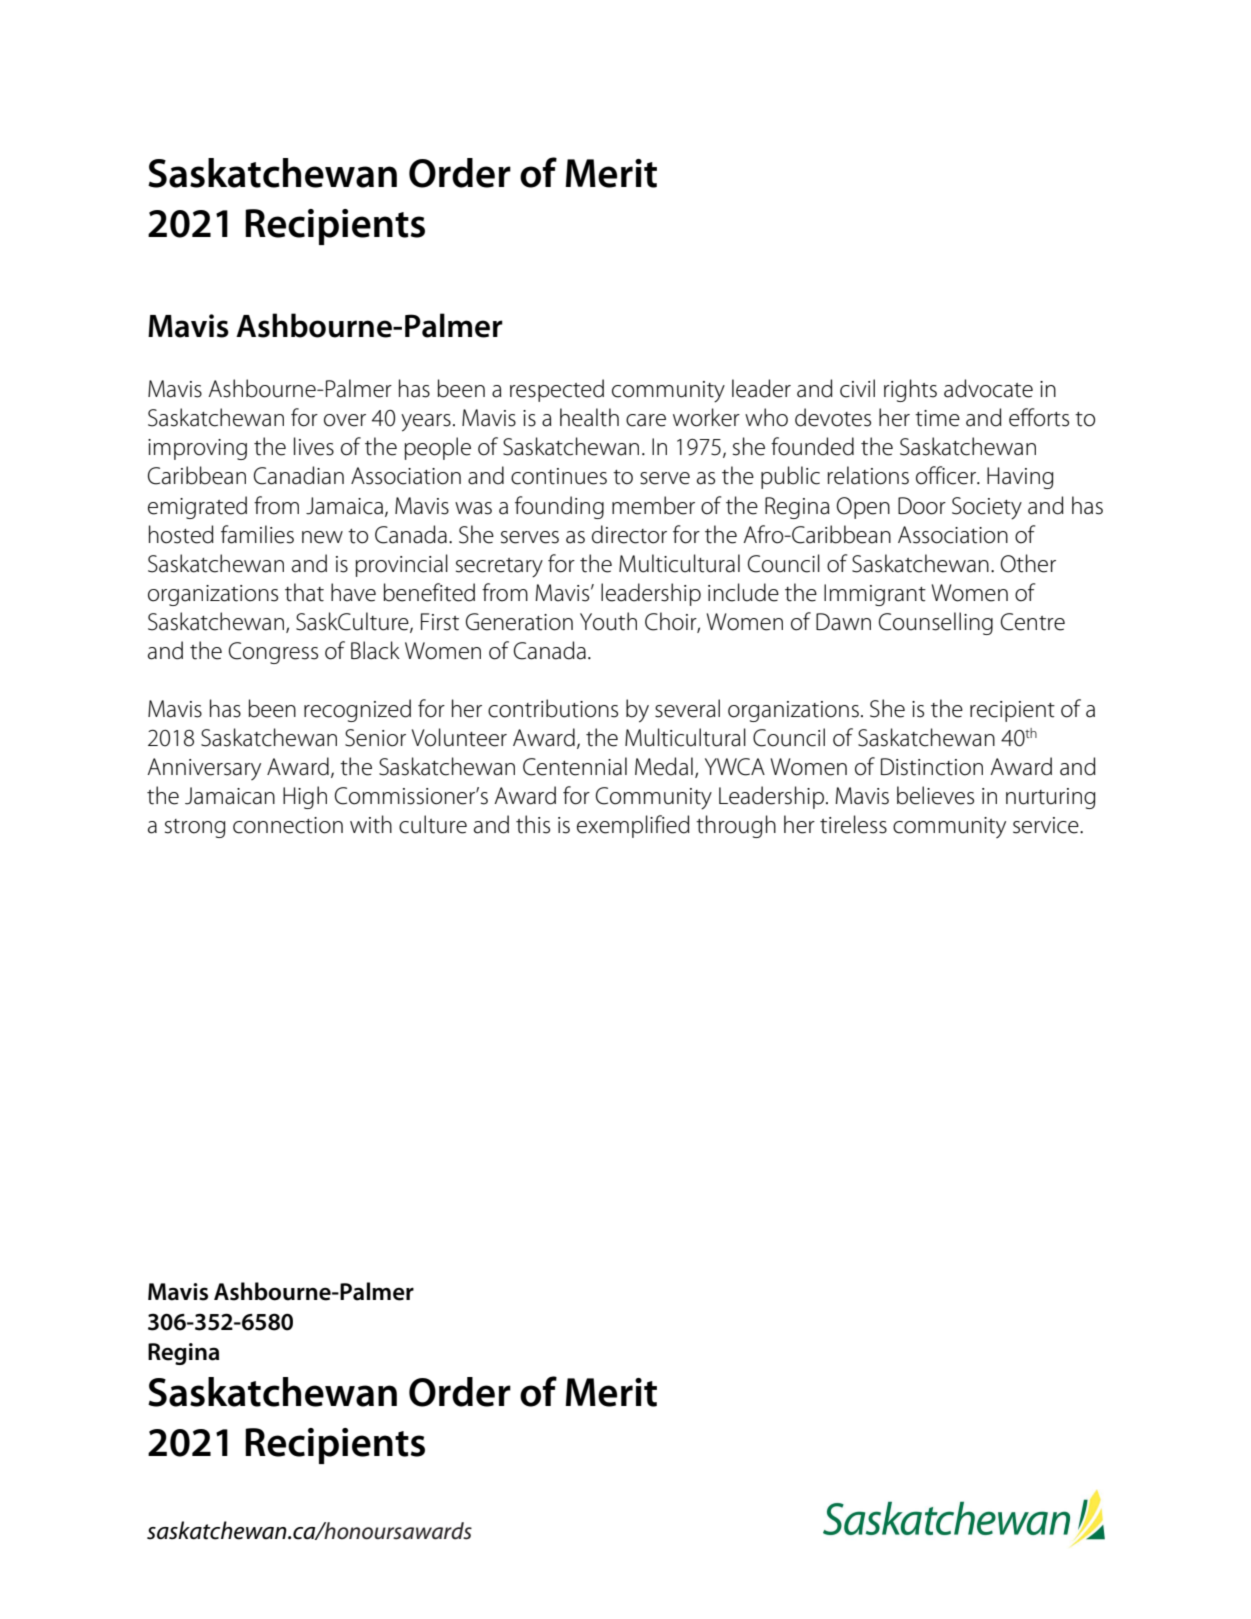 The image size is (1251, 1619). What do you see at coordinates (345, 420) in the image?
I see `over` at bounding box center [345, 420].
